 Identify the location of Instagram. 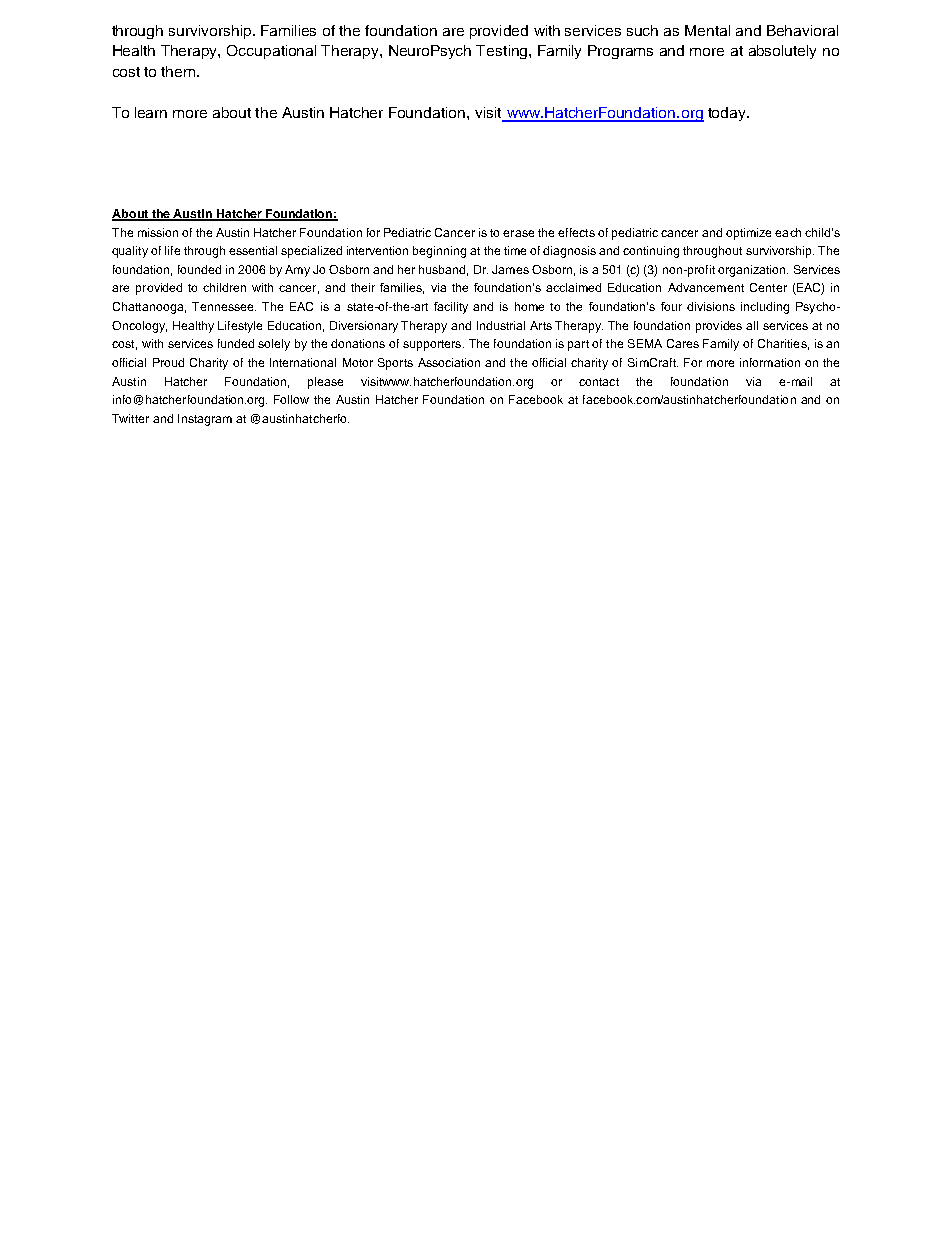
(205, 420).
